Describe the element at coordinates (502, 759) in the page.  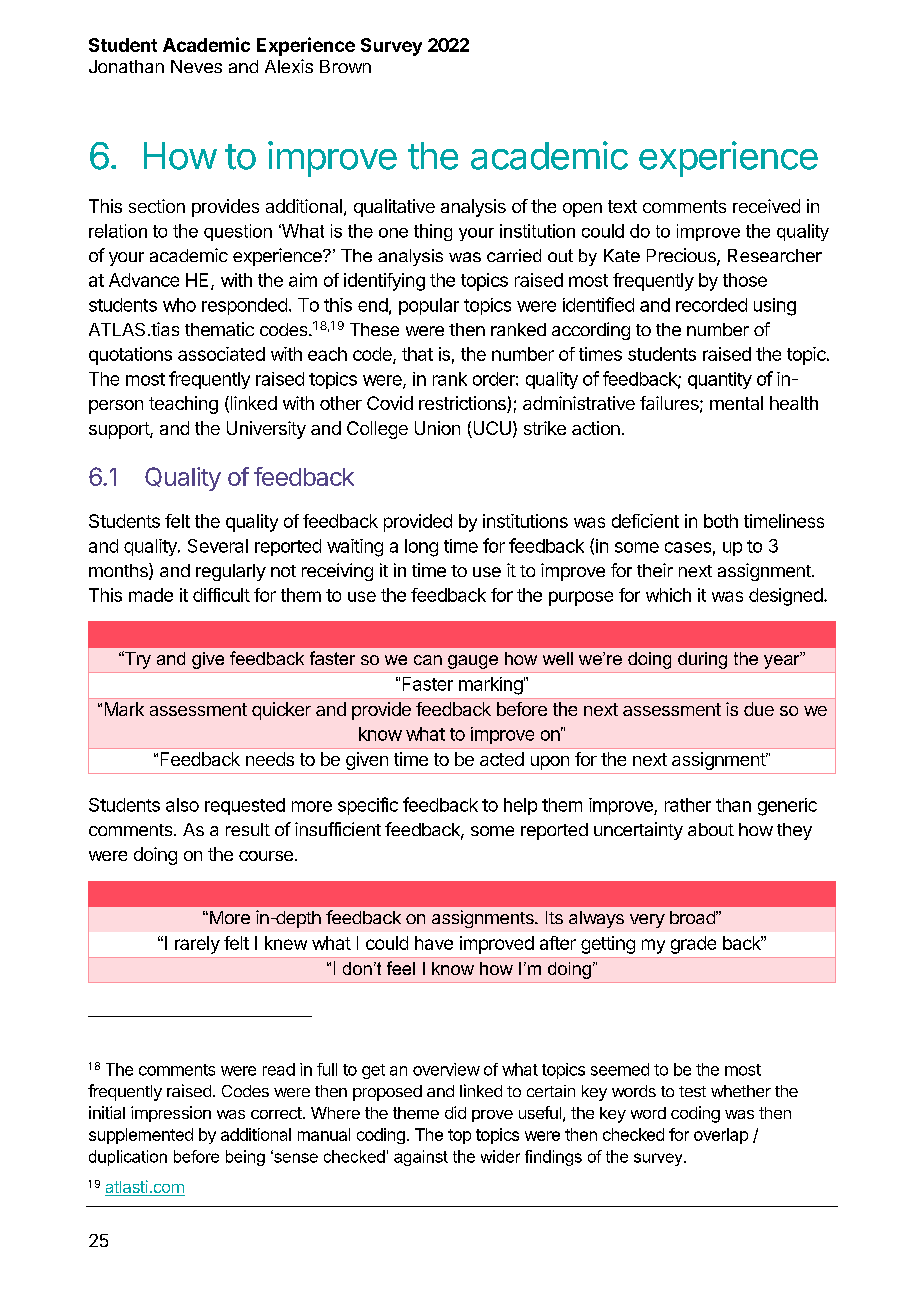
I see `acted` at that location.
